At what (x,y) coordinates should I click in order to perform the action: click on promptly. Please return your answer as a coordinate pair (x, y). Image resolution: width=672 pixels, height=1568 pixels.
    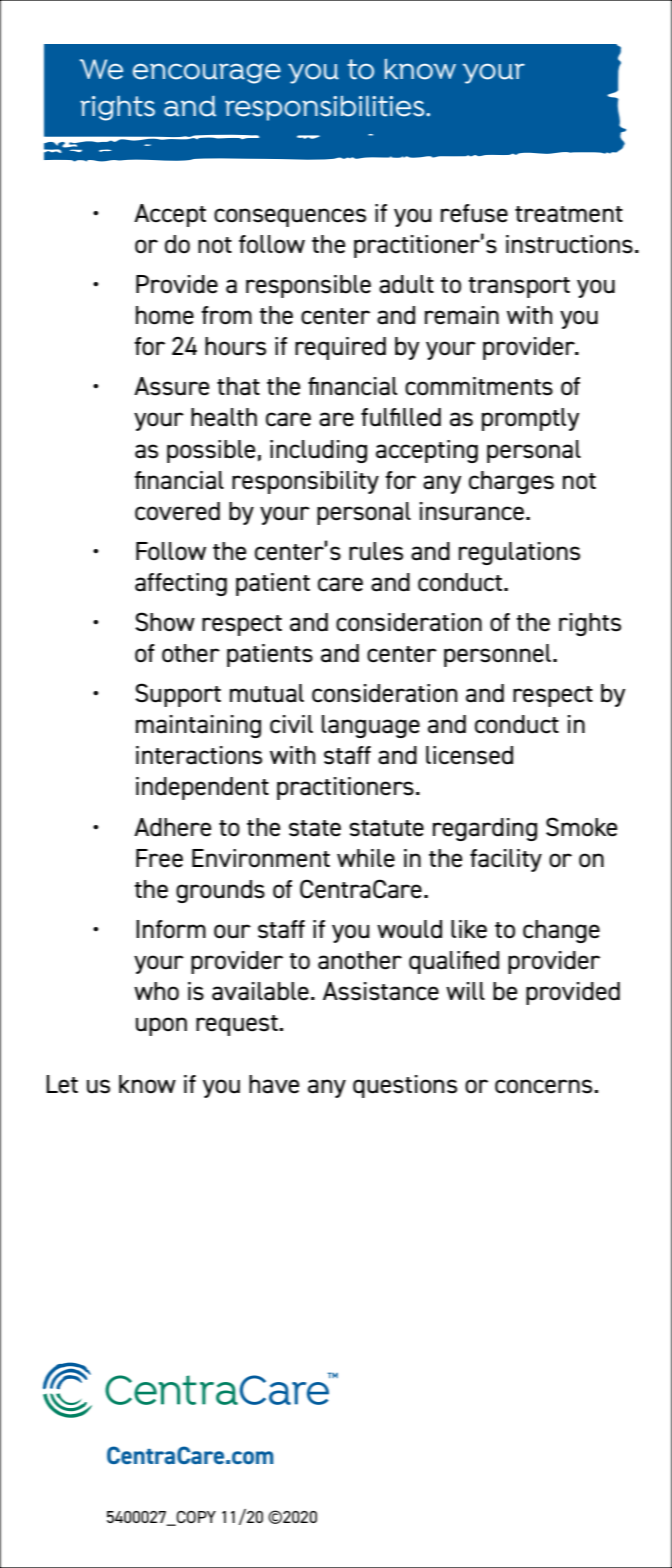
    Looking at the image, I should click on (531, 419).
